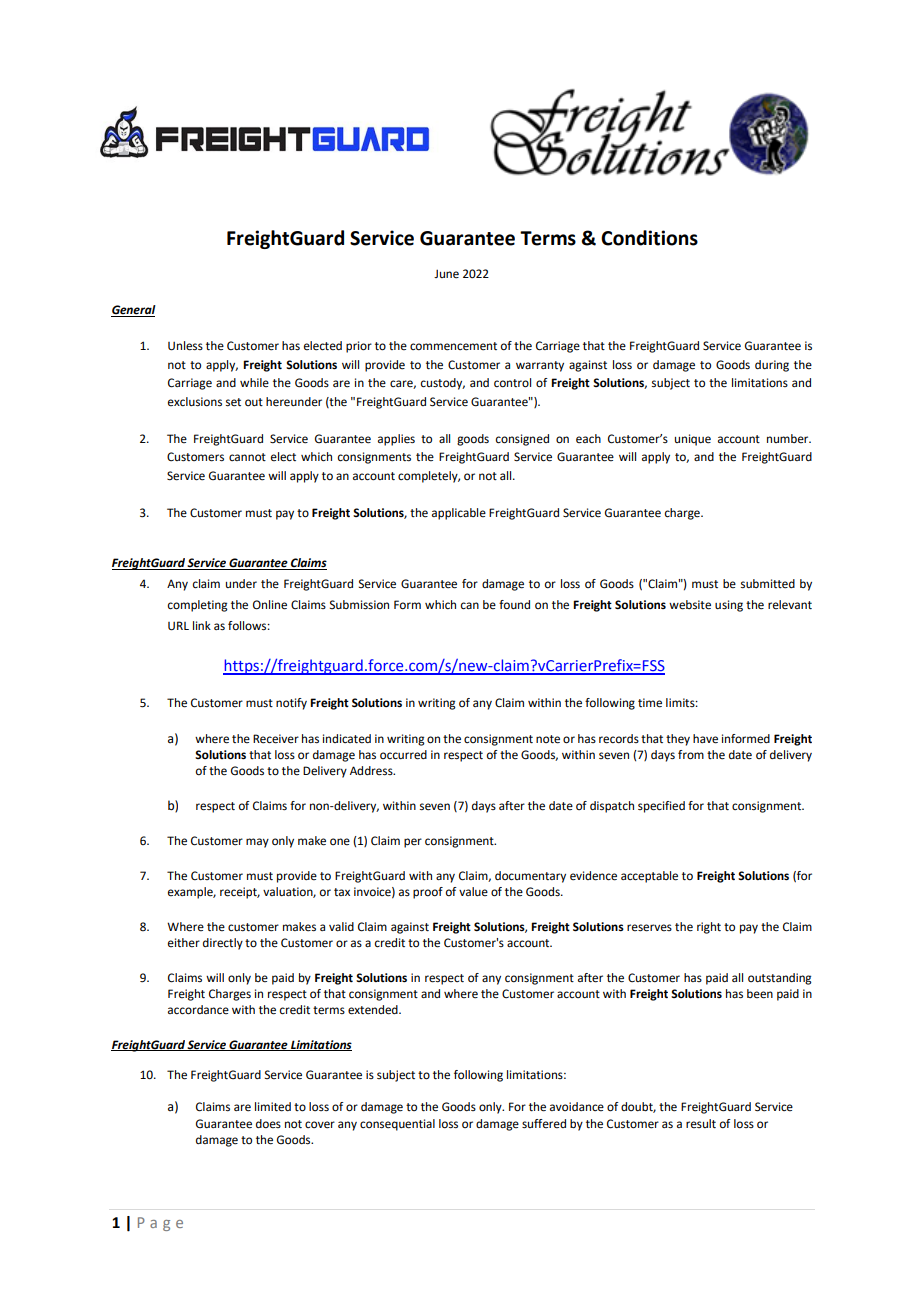 The image size is (924, 1308). What do you see at coordinates (273, 1107) in the page?
I see `limited` at bounding box center [273, 1107].
